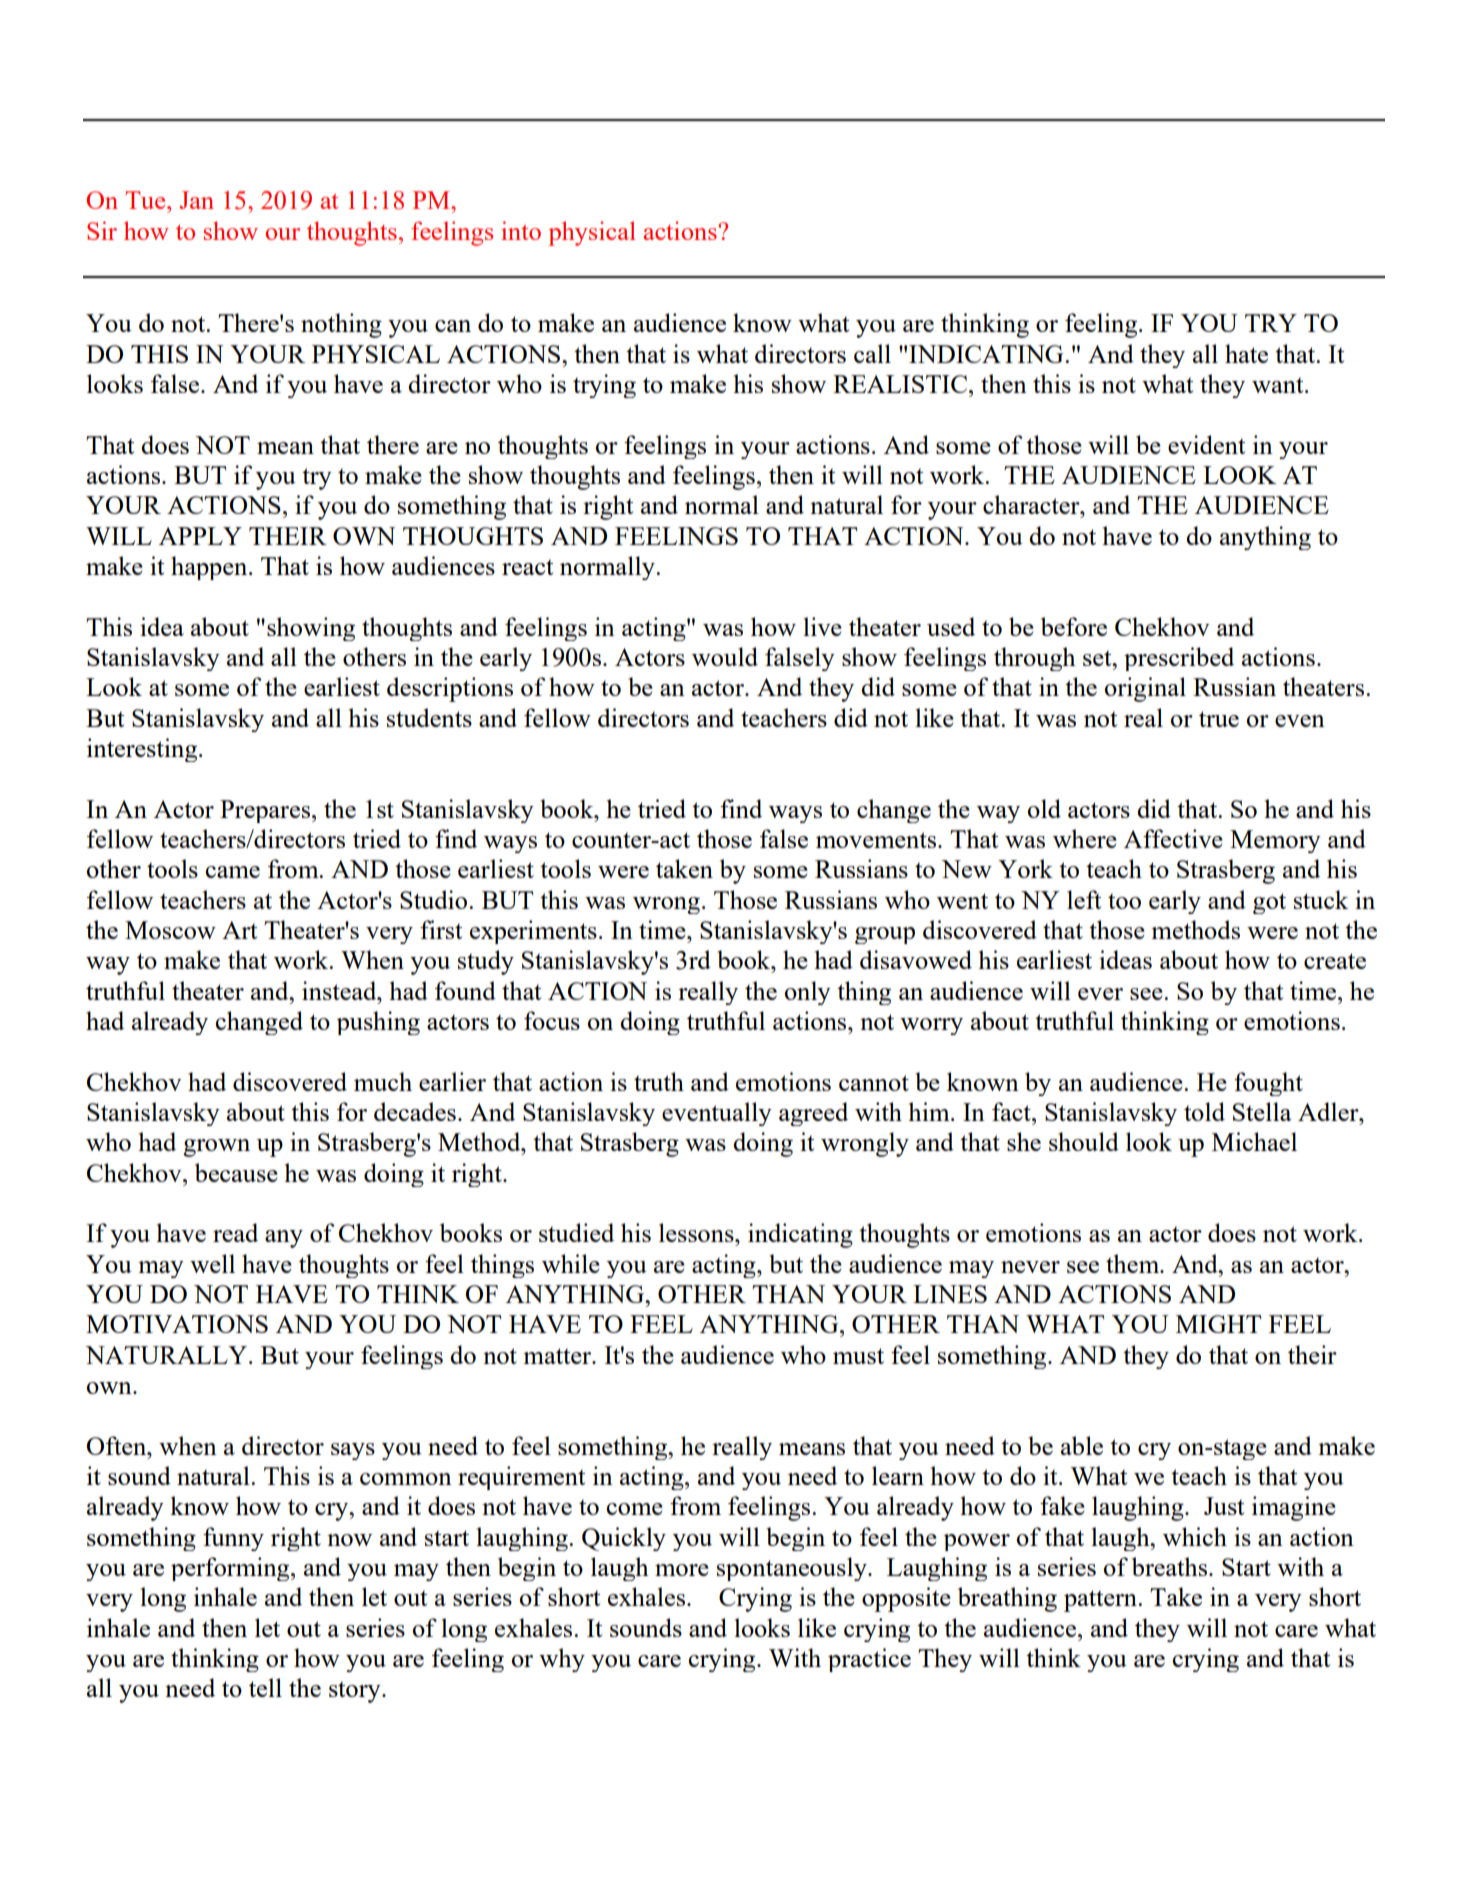  I want to click on pattern, so click(1101, 1601).
